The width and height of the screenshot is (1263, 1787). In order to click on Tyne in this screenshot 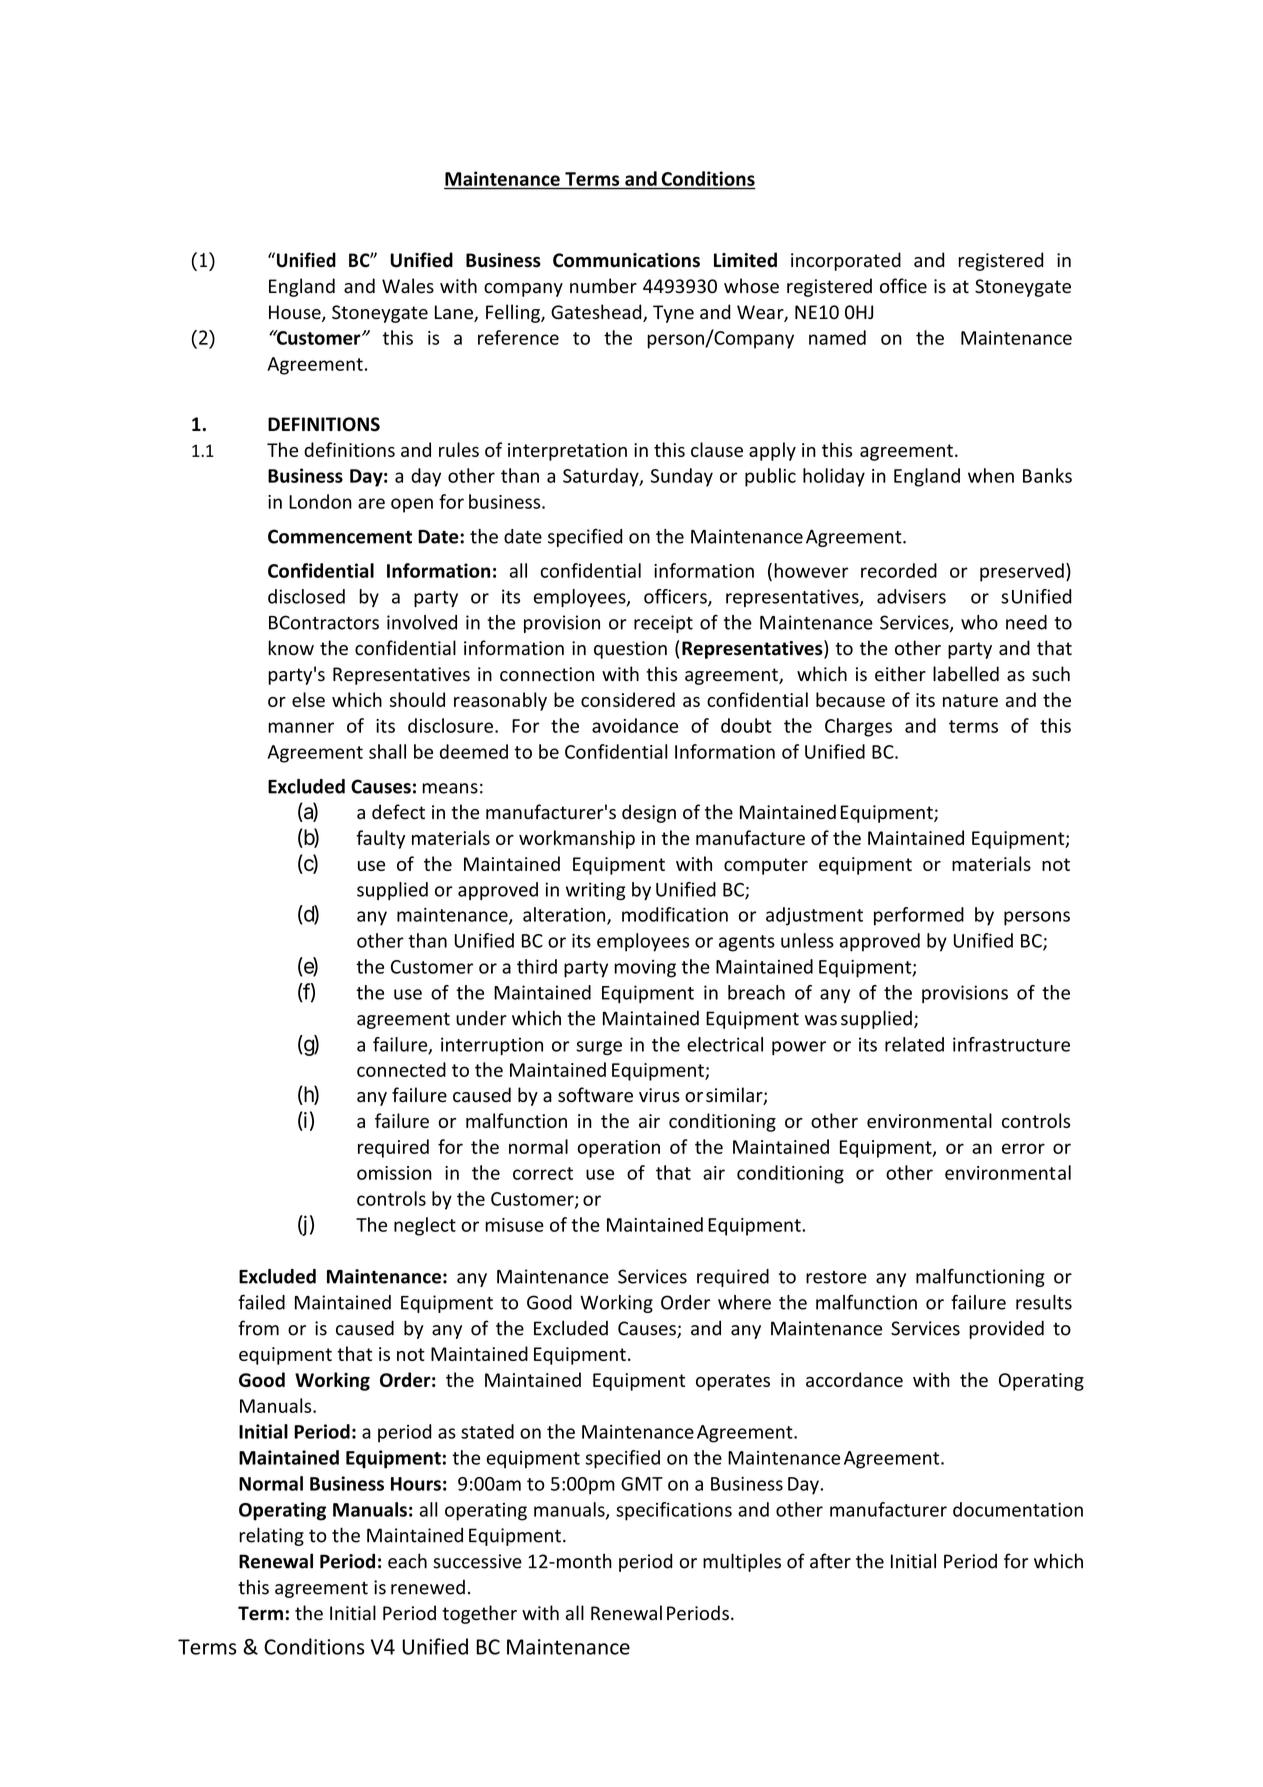, I will do `click(673, 314)`.
